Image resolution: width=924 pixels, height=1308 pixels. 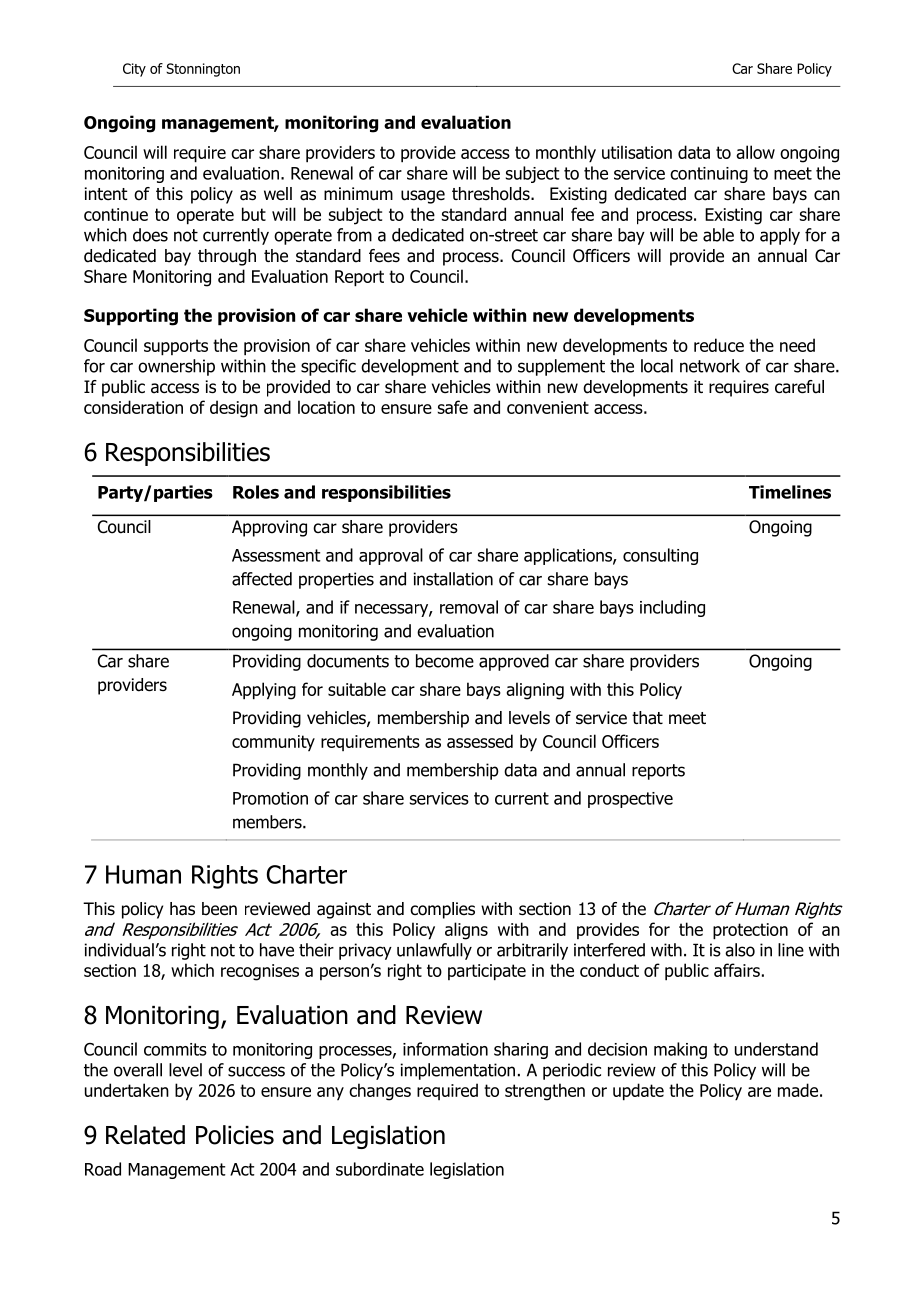 What do you see at coordinates (234, 409) in the screenshot?
I see `design` at bounding box center [234, 409].
